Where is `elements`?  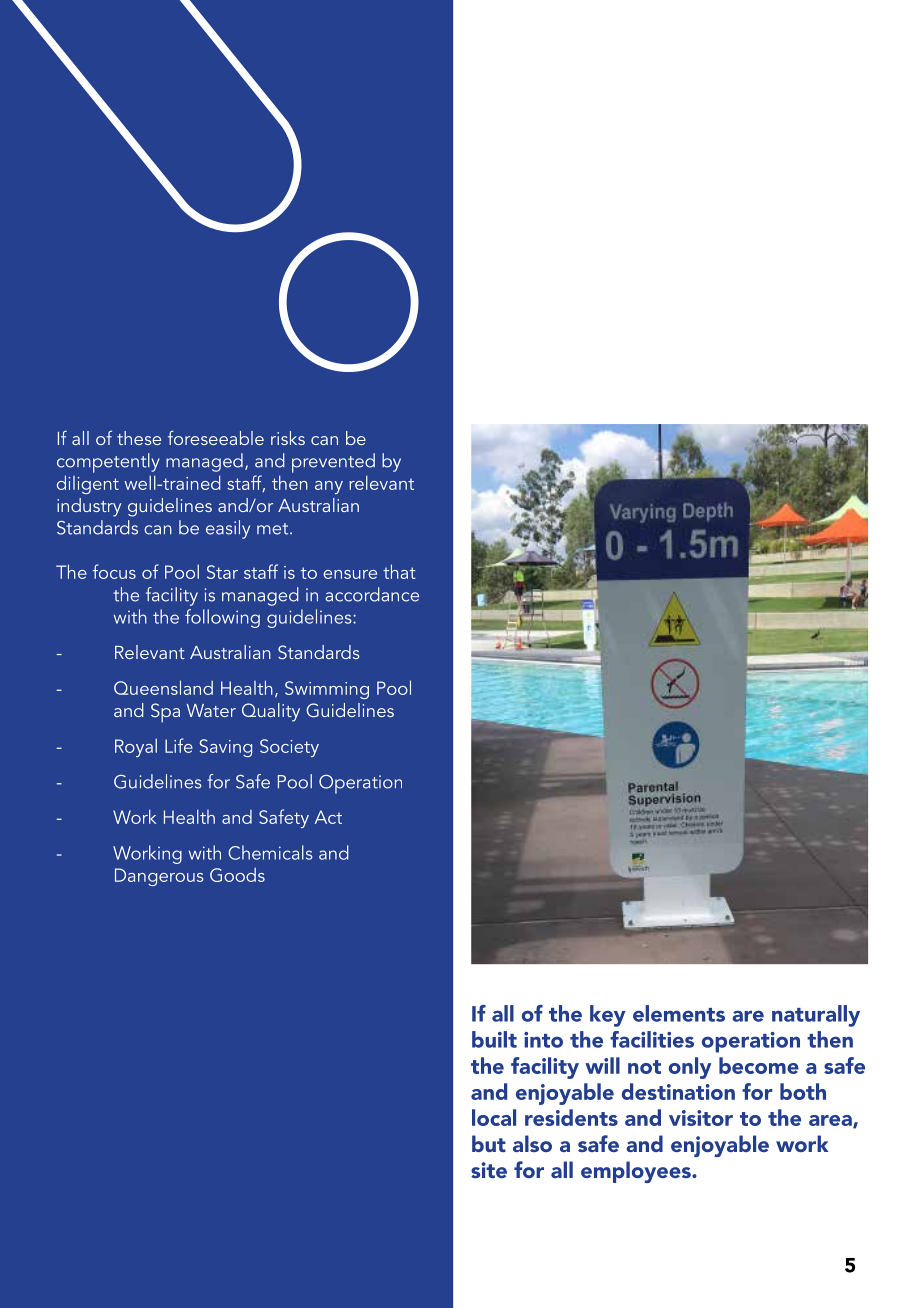
elements is located at coordinates (679, 1013).
